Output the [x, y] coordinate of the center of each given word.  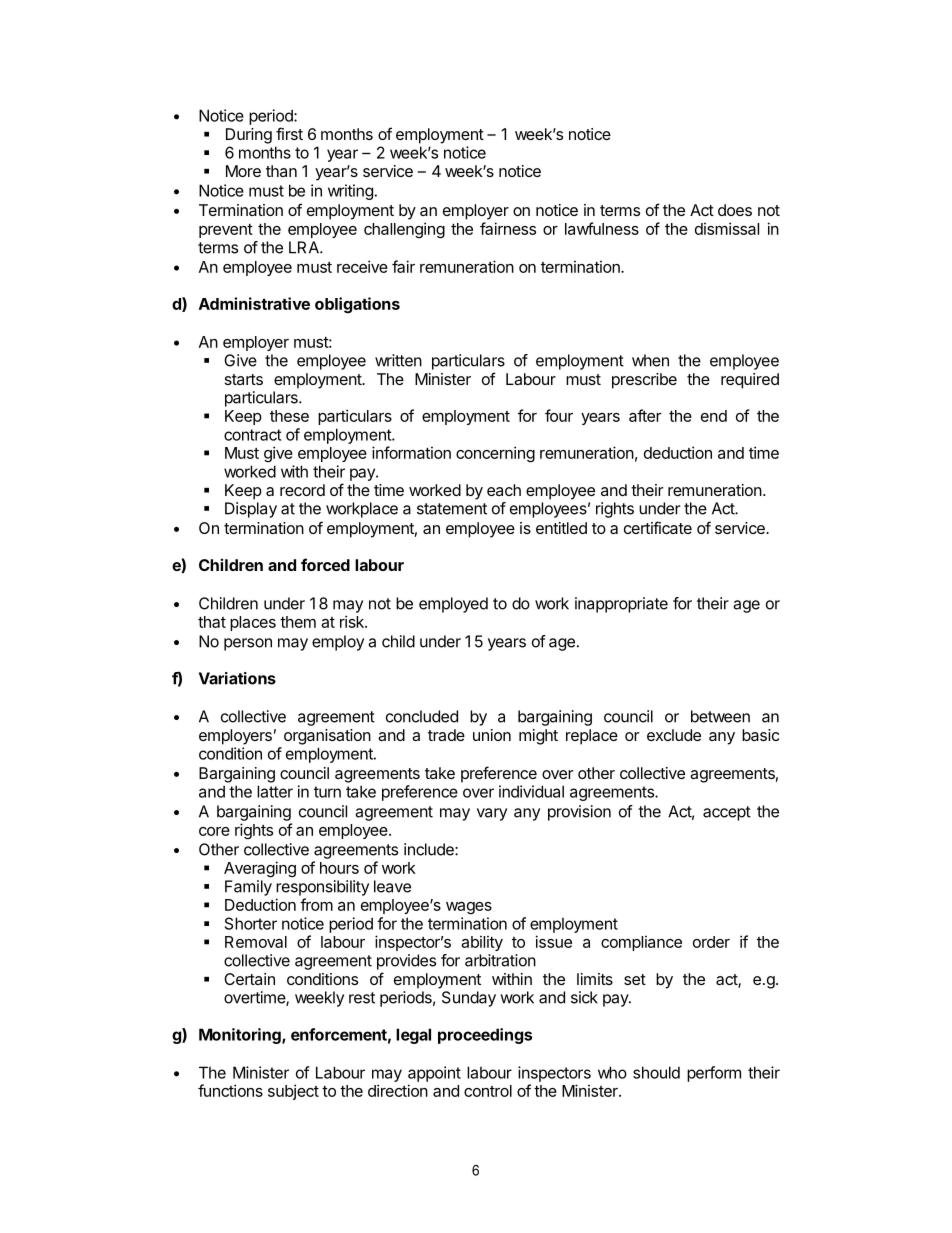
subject [293, 1092]
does [735, 210]
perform [714, 1074]
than [281, 171]
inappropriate [621, 605]
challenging [404, 230]
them [298, 622]
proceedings [485, 1036]
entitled [561, 528]
